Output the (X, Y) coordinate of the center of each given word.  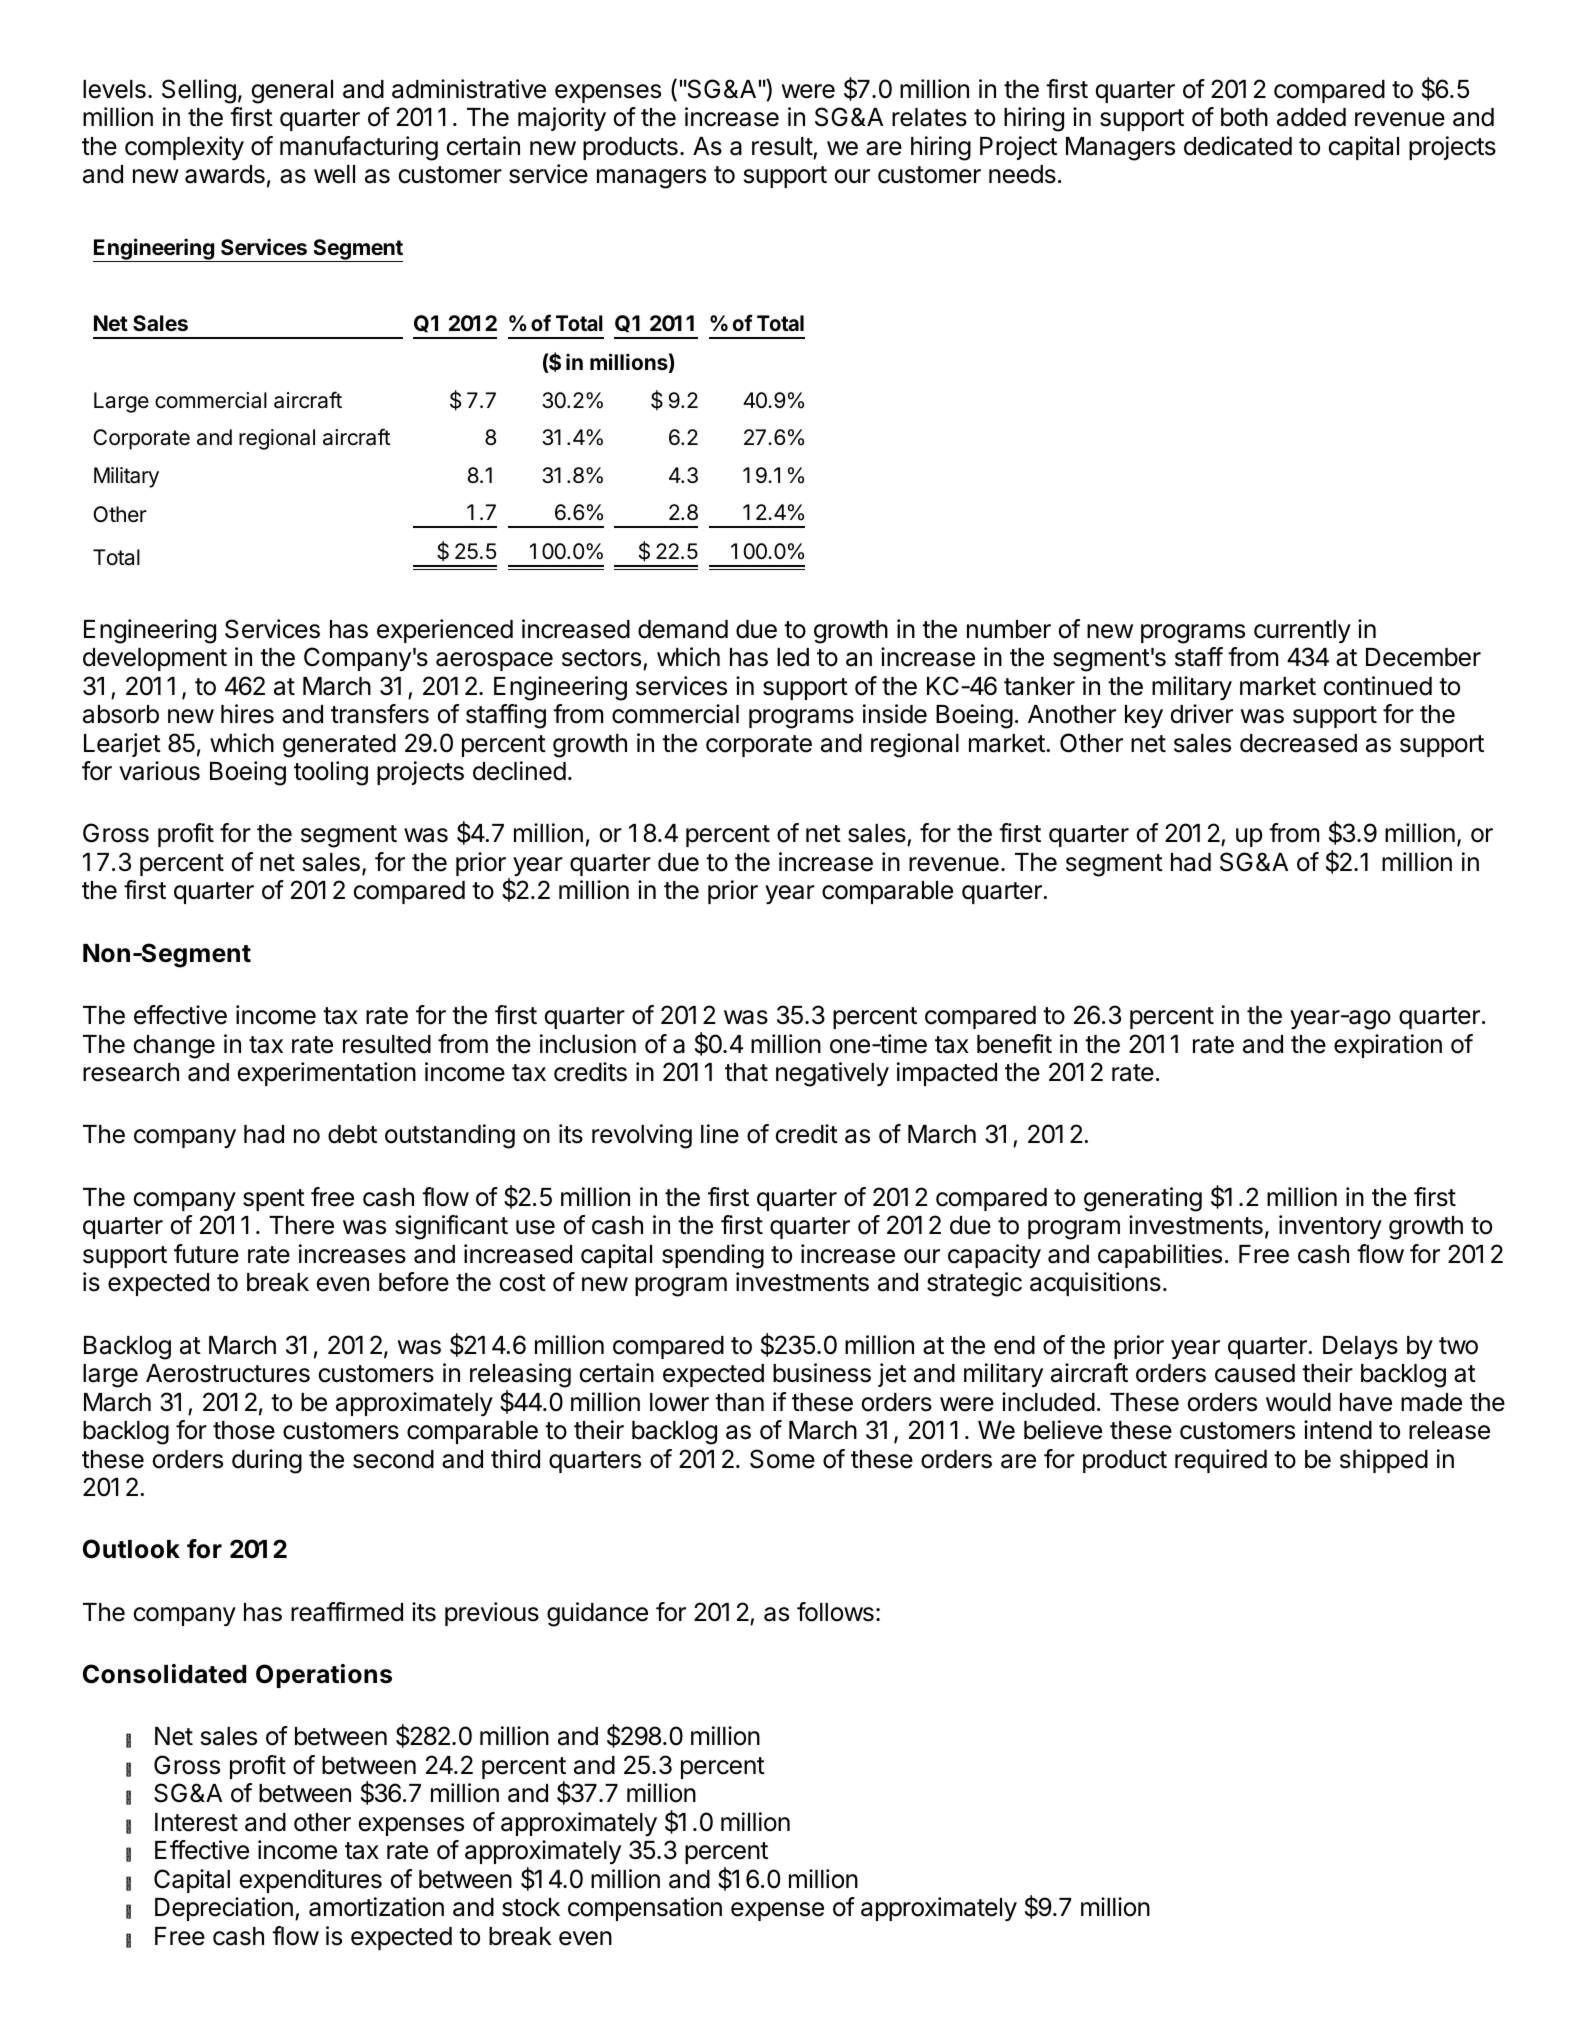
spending (713, 1256)
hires (247, 714)
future (206, 1254)
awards (225, 174)
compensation (645, 1909)
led (793, 657)
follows (835, 1612)
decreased (1298, 743)
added (1311, 117)
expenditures (311, 1881)
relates (929, 117)
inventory (1330, 1227)
